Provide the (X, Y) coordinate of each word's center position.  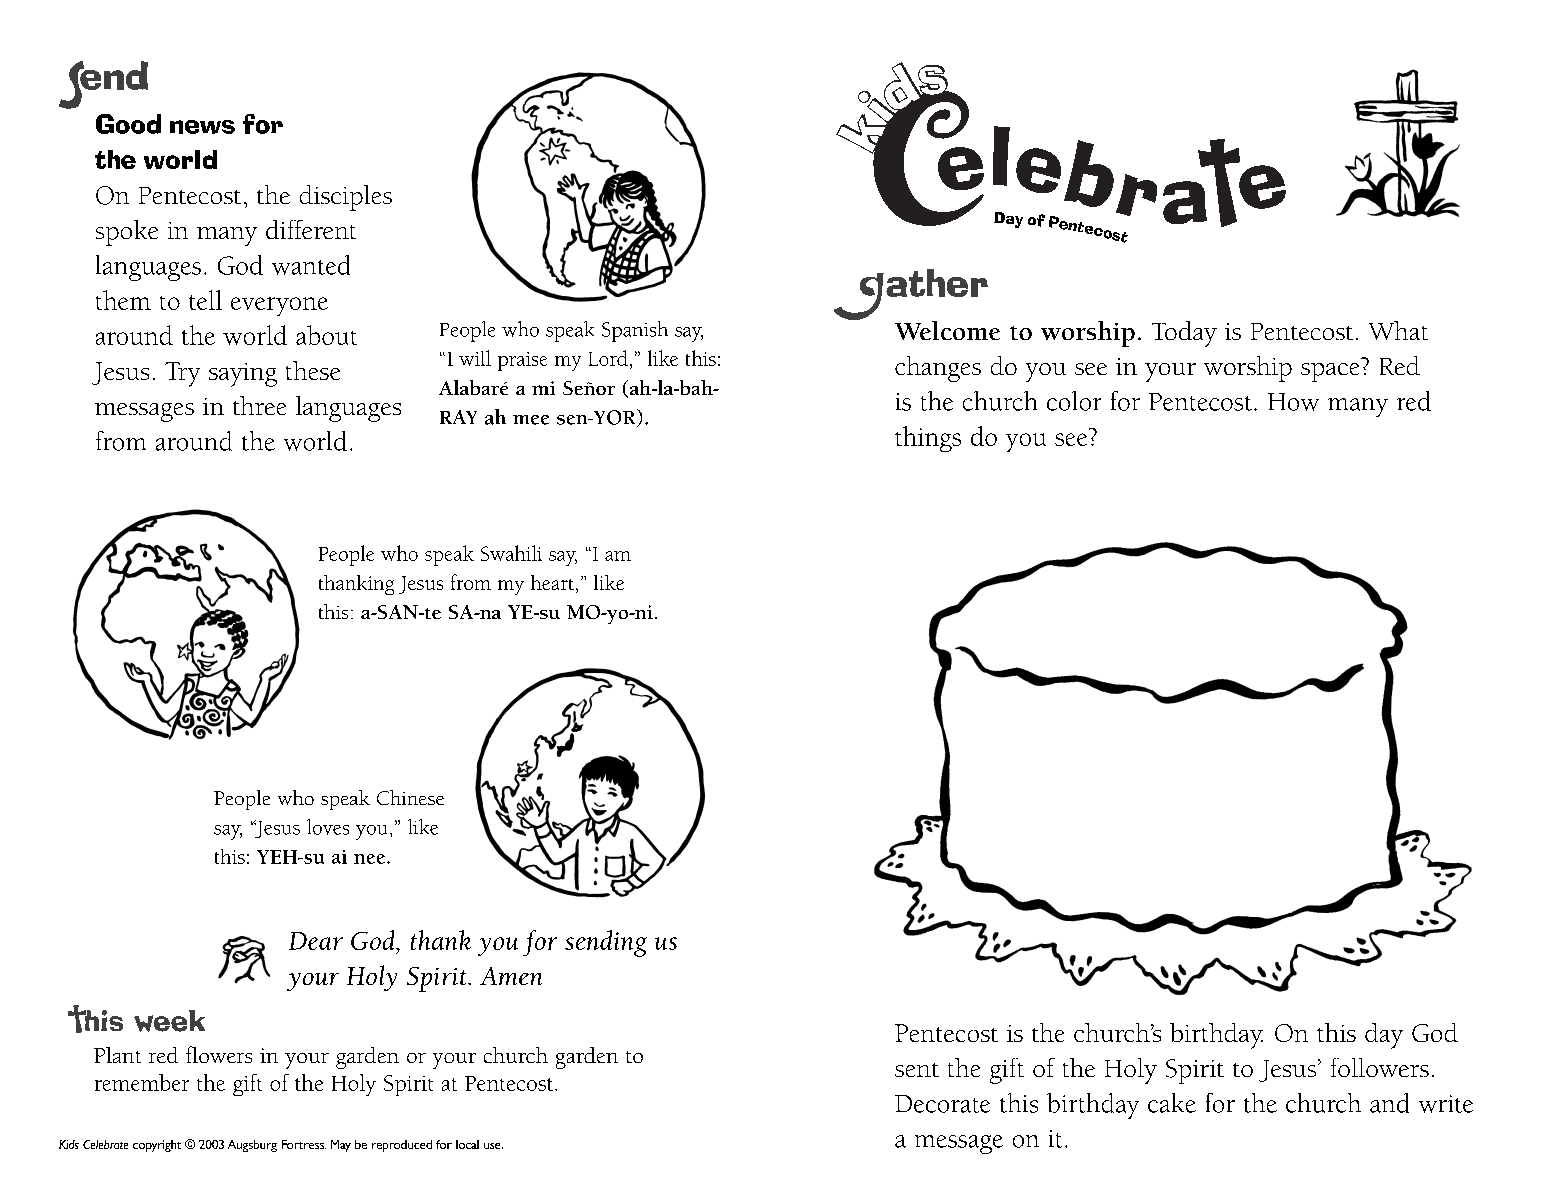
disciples (346, 198)
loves (328, 827)
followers (1380, 1067)
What (1398, 330)
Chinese (410, 797)
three (259, 405)
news (202, 127)
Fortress (304, 1144)
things (928, 439)
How (1293, 402)
